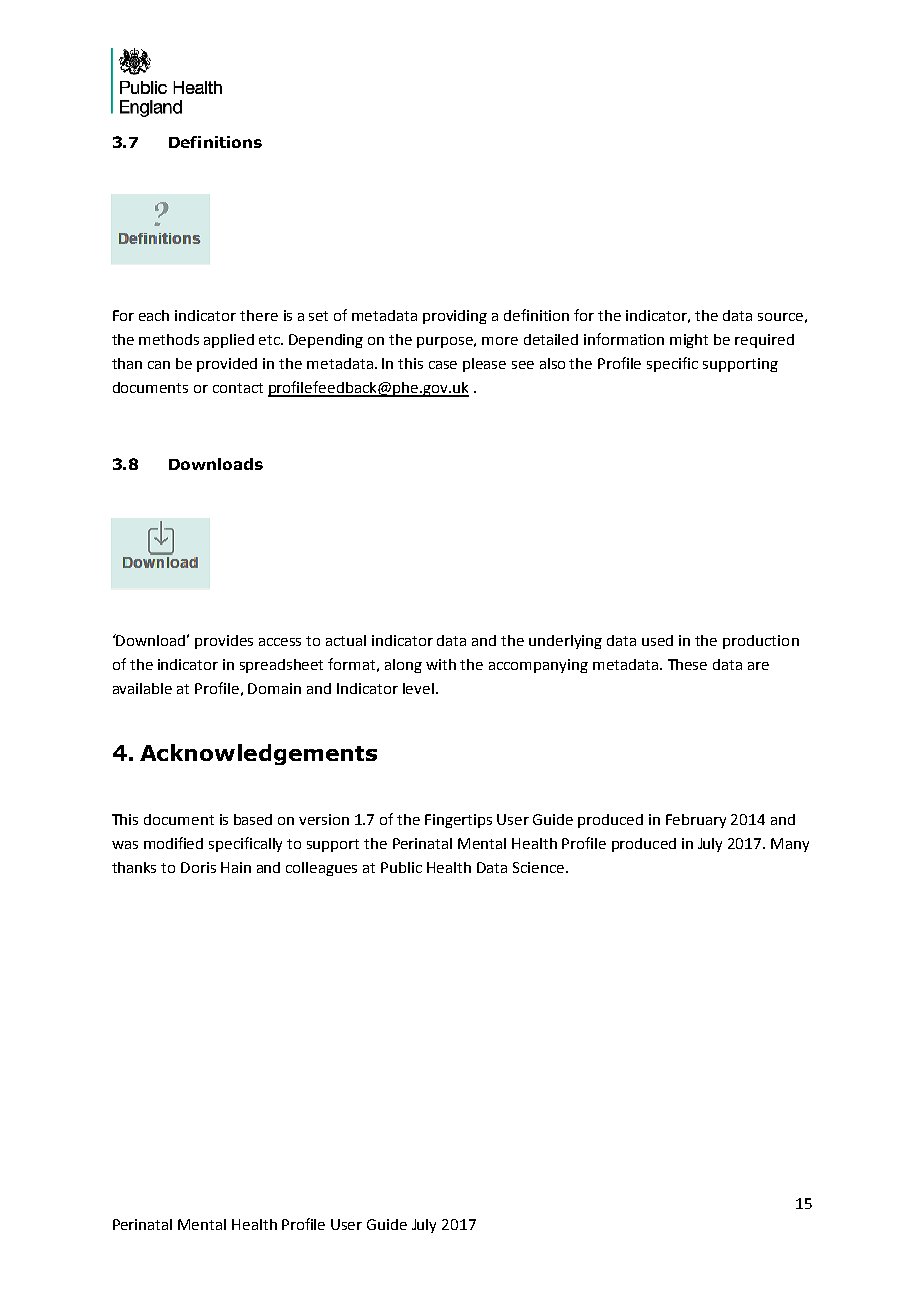  I want to click on contact, so click(238, 388).
